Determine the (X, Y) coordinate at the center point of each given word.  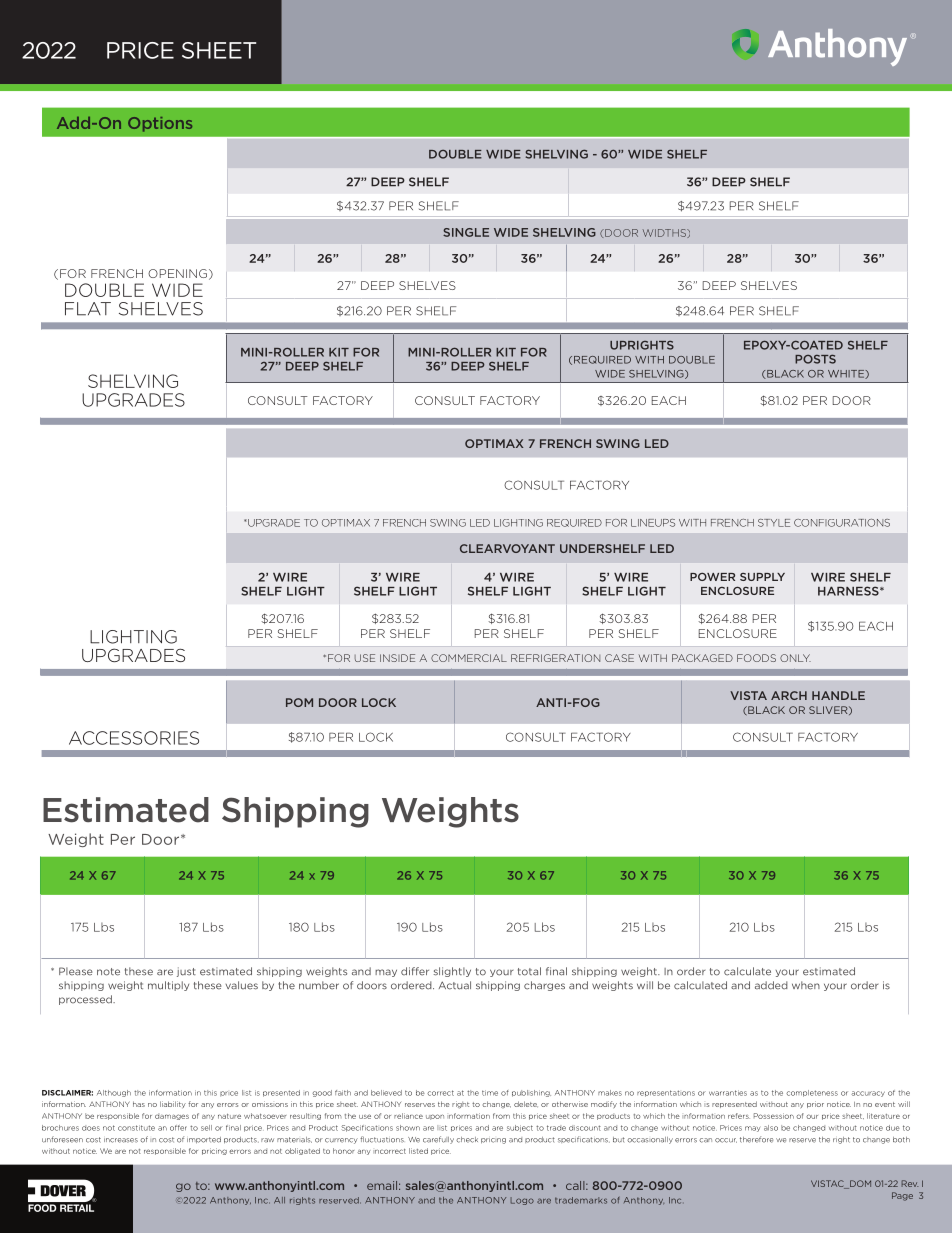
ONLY (795, 658)
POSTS (815, 359)
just (186, 972)
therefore (756, 1139)
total (529, 971)
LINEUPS (653, 523)
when (806, 985)
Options (160, 124)
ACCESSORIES (134, 738)
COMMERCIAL (469, 658)
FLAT (88, 309)
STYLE (774, 523)
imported (204, 1140)
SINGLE (466, 232)
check (467, 1140)
